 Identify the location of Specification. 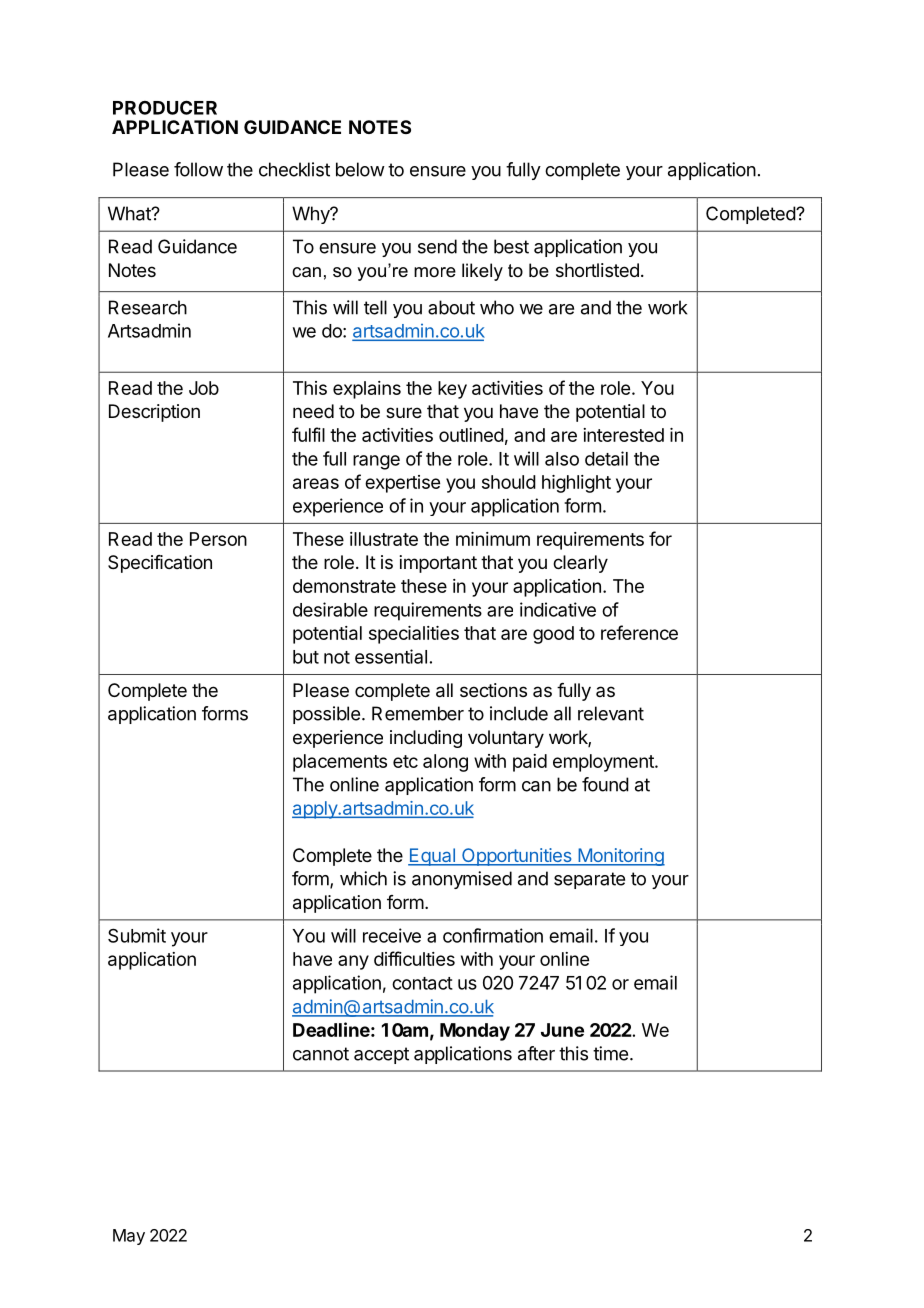
(160, 564).
